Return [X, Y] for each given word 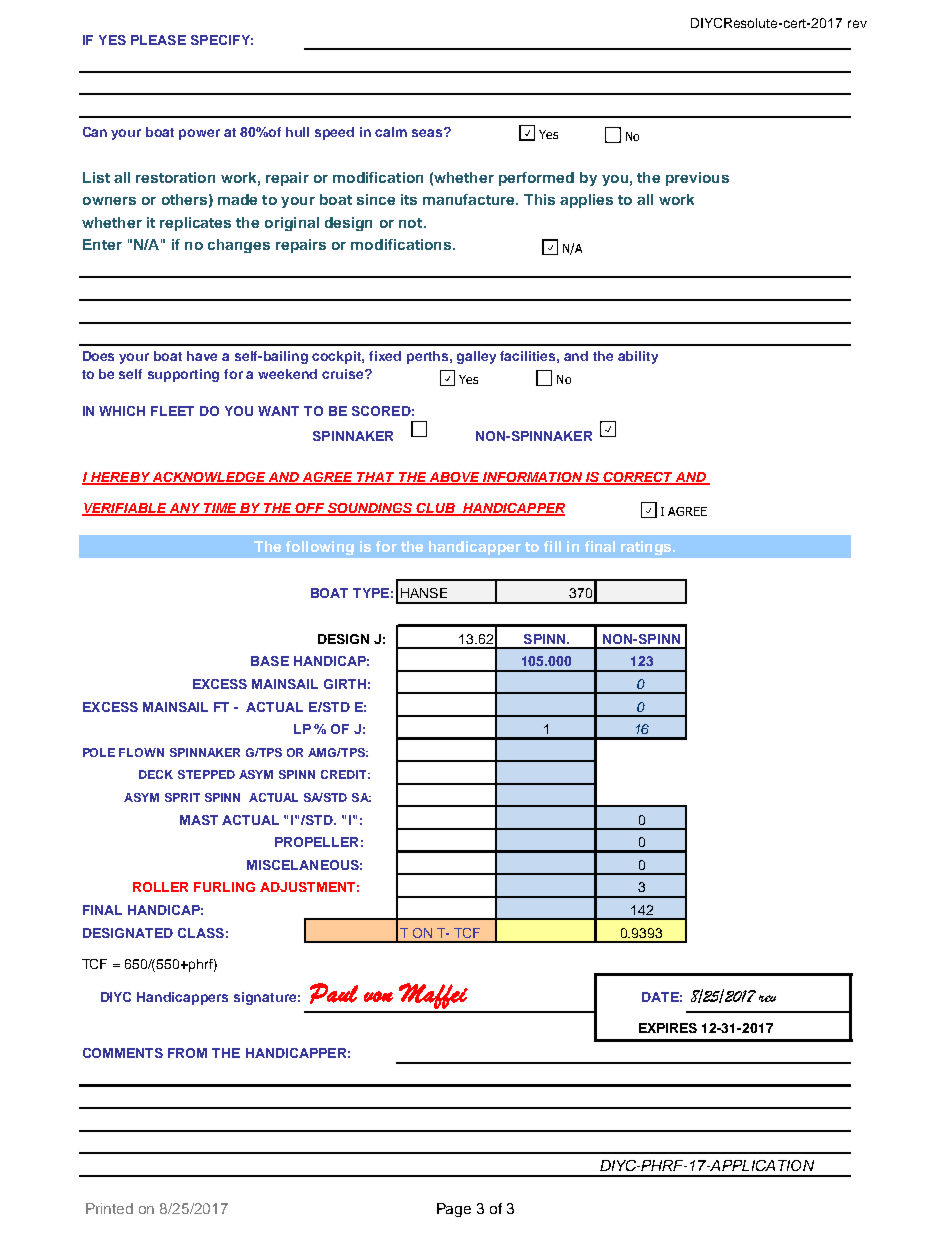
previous [697, 179]
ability [638, 357]
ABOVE [455, 478]
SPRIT [182, 797]
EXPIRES [668, 1028]
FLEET [172, 411]
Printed [109, 1208]
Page [454, 1210]
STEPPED [206, 774]
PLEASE [158, 40]
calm [391, 132]
